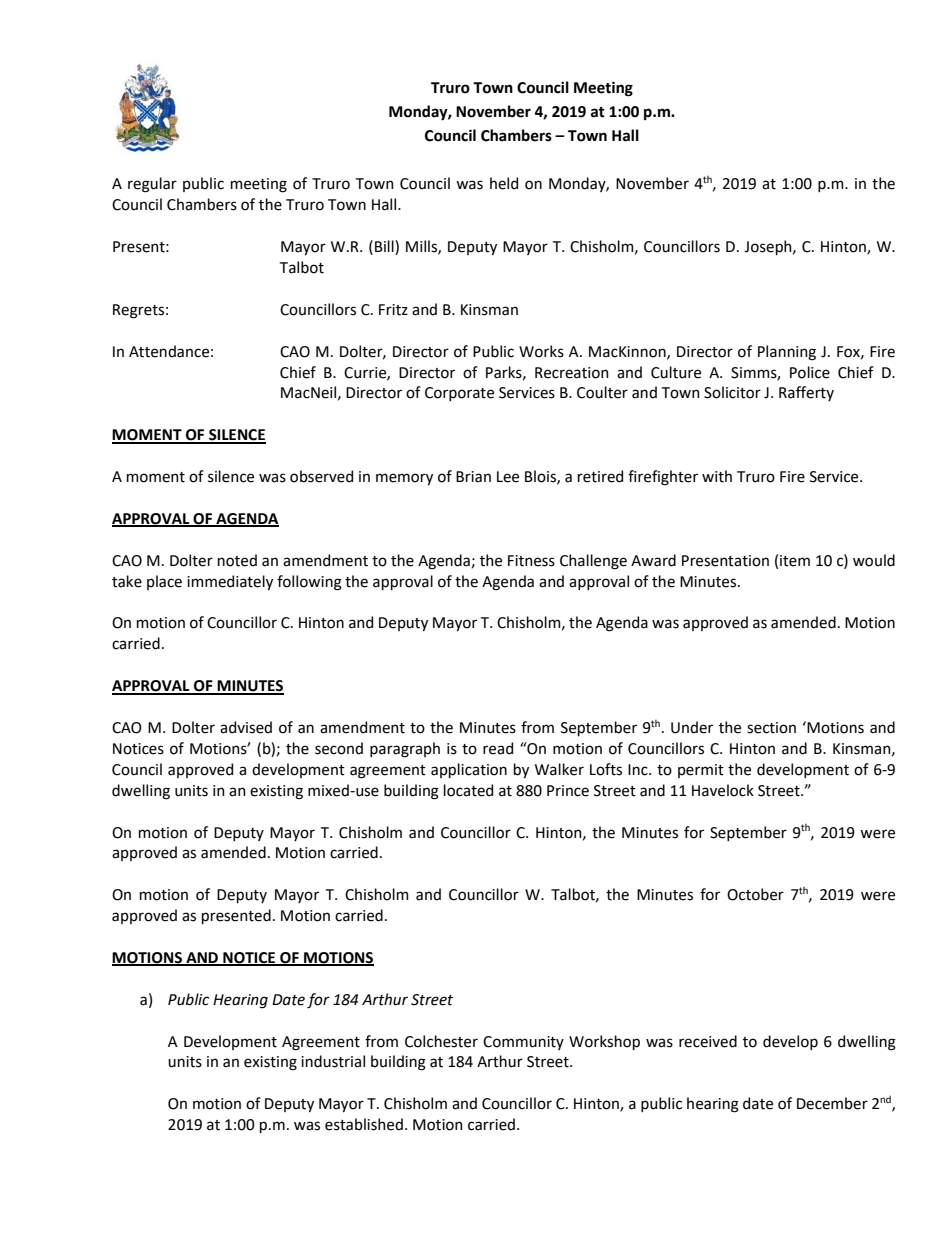 This document has width=952, height=1233. I want to click on held, so click(504, 183).
